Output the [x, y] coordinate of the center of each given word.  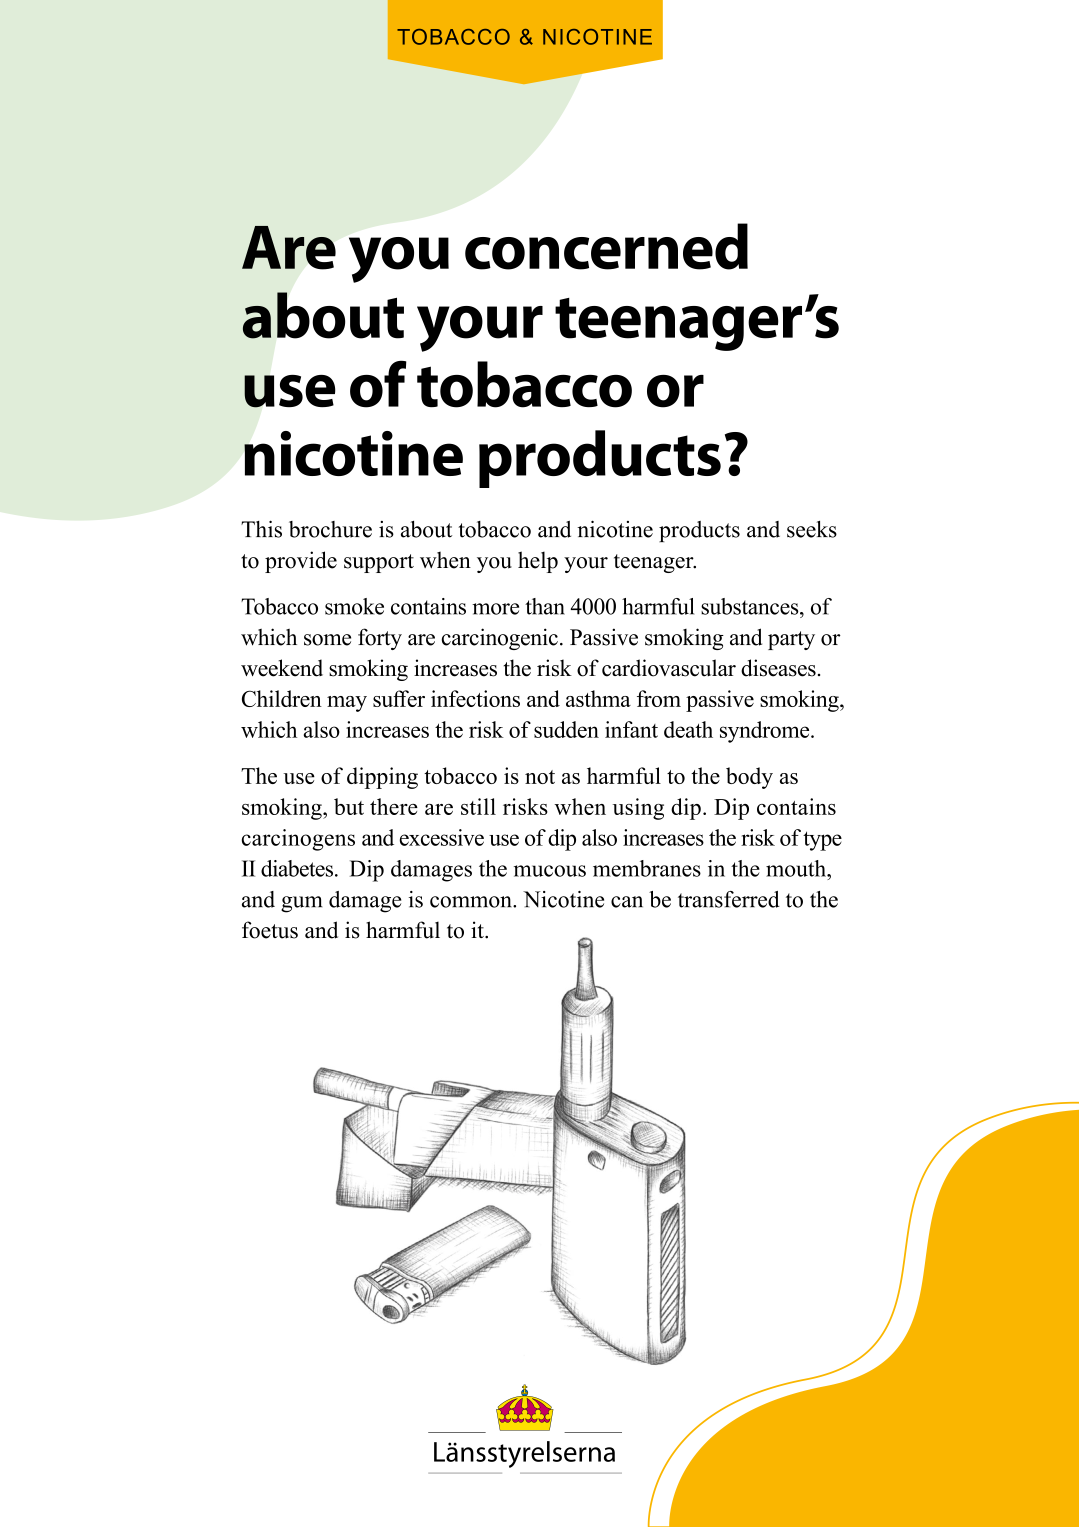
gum [301, 904]
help [538, 562]
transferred [729, 899]
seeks [812, 529]
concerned [606, 246]
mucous [550, 871]
